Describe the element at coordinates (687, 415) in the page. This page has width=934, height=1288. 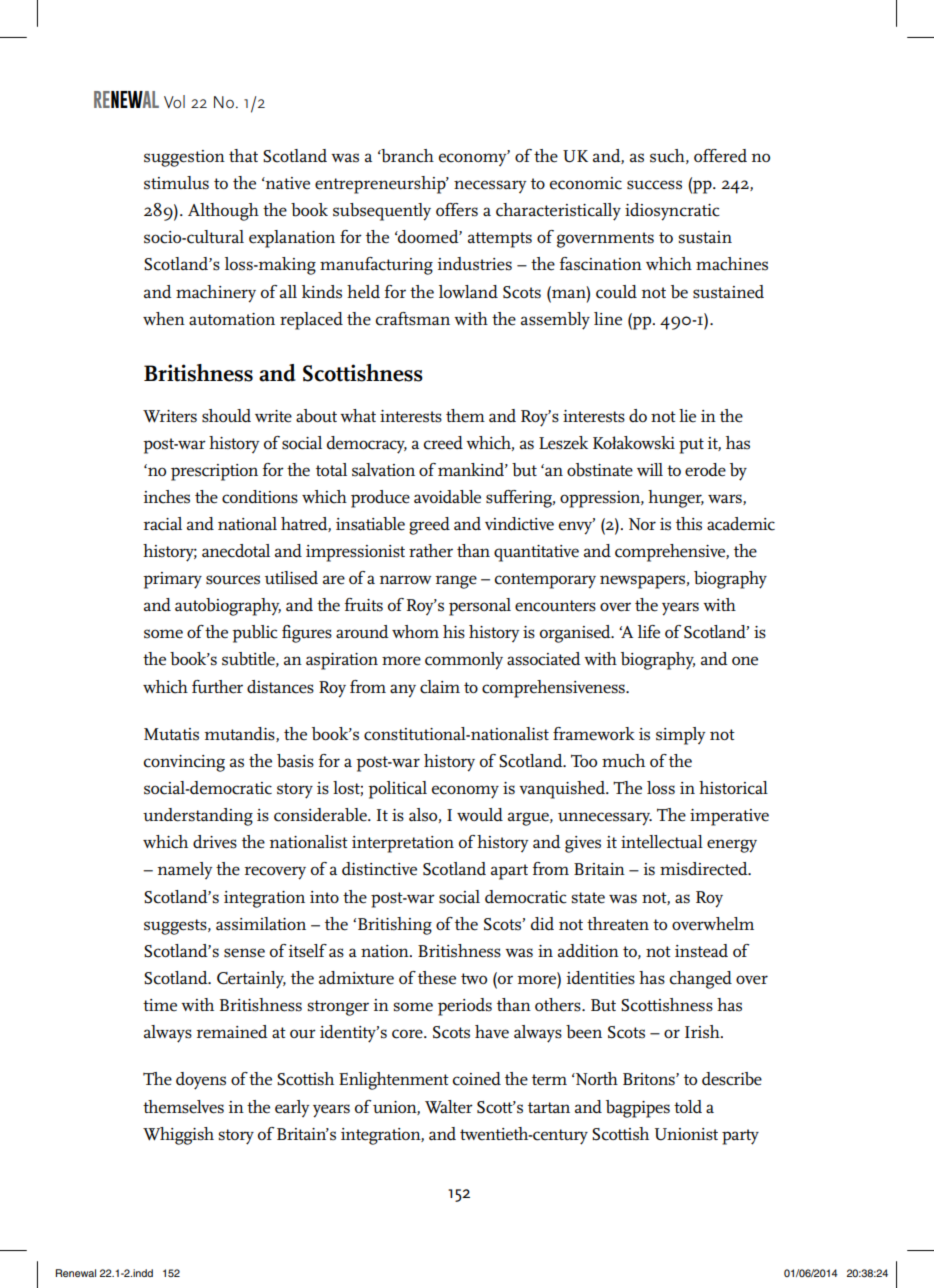
I see `lie` at that location.
